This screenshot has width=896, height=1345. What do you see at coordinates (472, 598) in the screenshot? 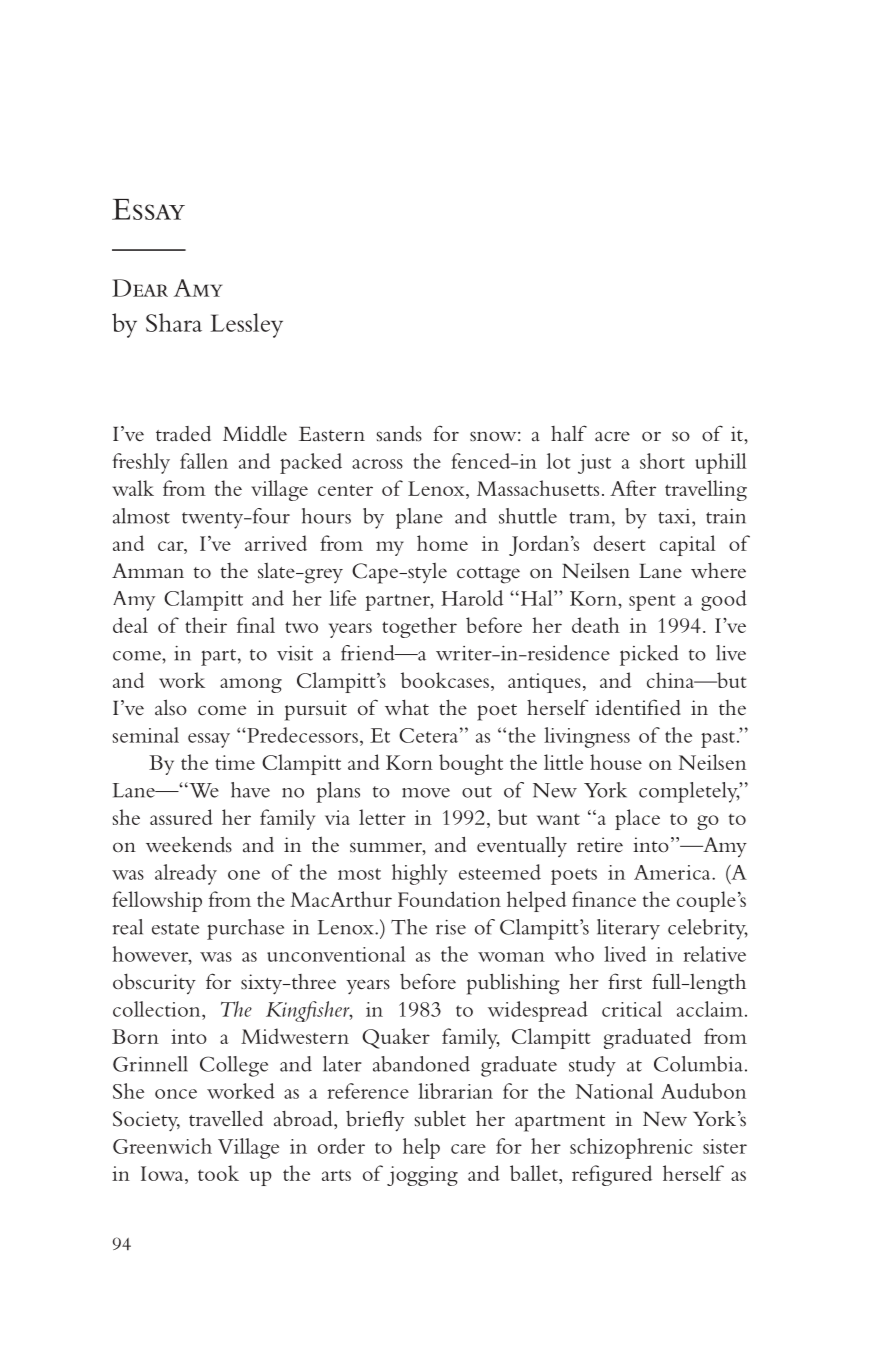
I see `Harold` at bounding box center [472, 598].
